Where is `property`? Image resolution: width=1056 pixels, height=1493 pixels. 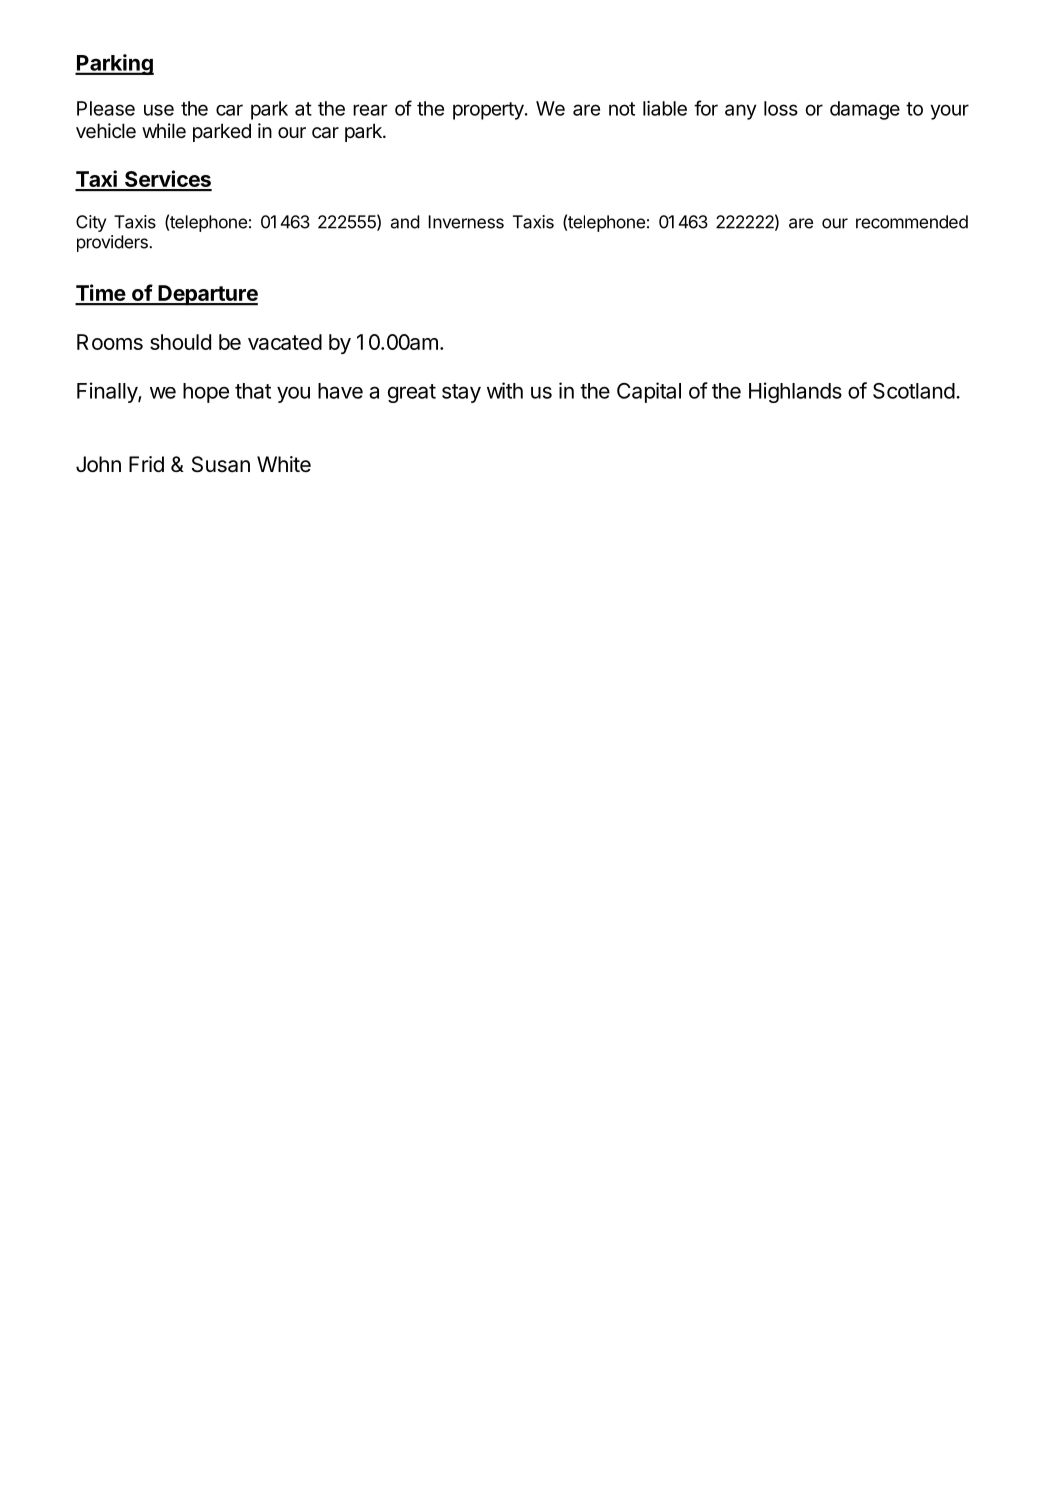 property is located at coordinates (489, 111).
